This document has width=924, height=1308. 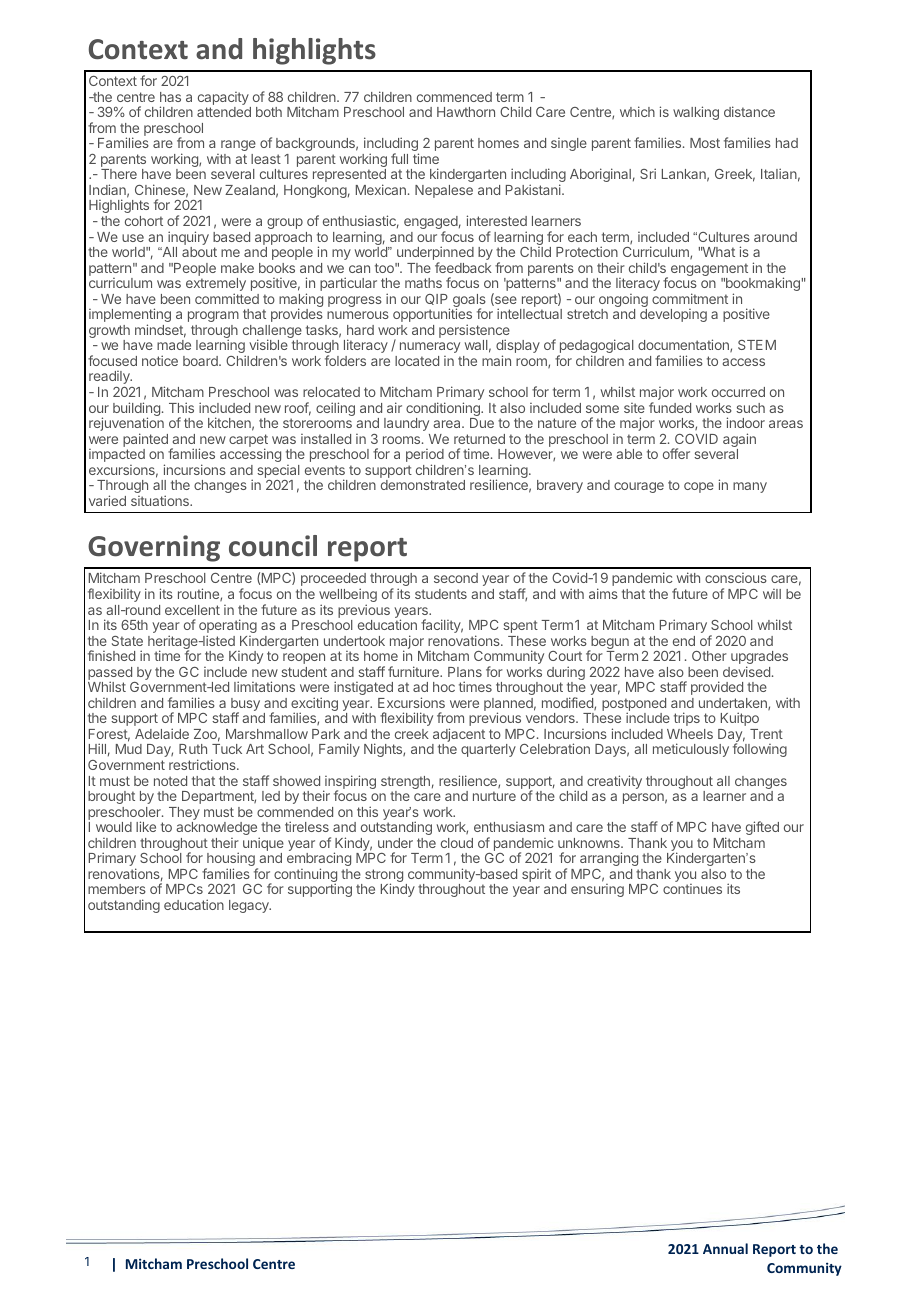 What do you see at coordinates (466, 112) in the document?
I see `Hawthorn` at bounding box center [466, 112].
